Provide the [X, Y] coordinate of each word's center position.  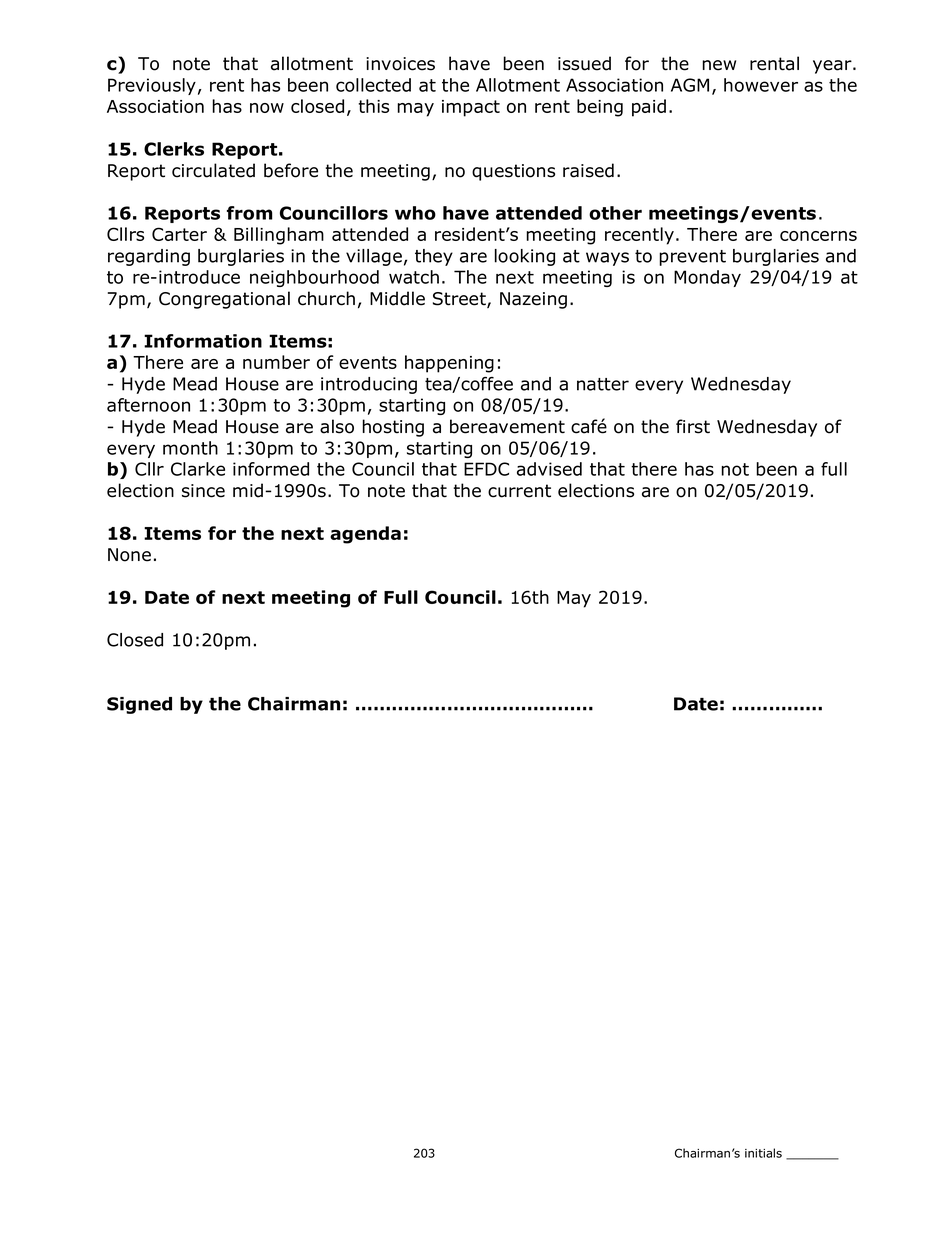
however [761, 85]
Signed [139, 705]
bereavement [507, 426]
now [267, 108]
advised [549, 469]
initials [763, 1153]
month [190, 448]
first [693, 426]
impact [471, 108]
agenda [365, 535]
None [129, 555]
